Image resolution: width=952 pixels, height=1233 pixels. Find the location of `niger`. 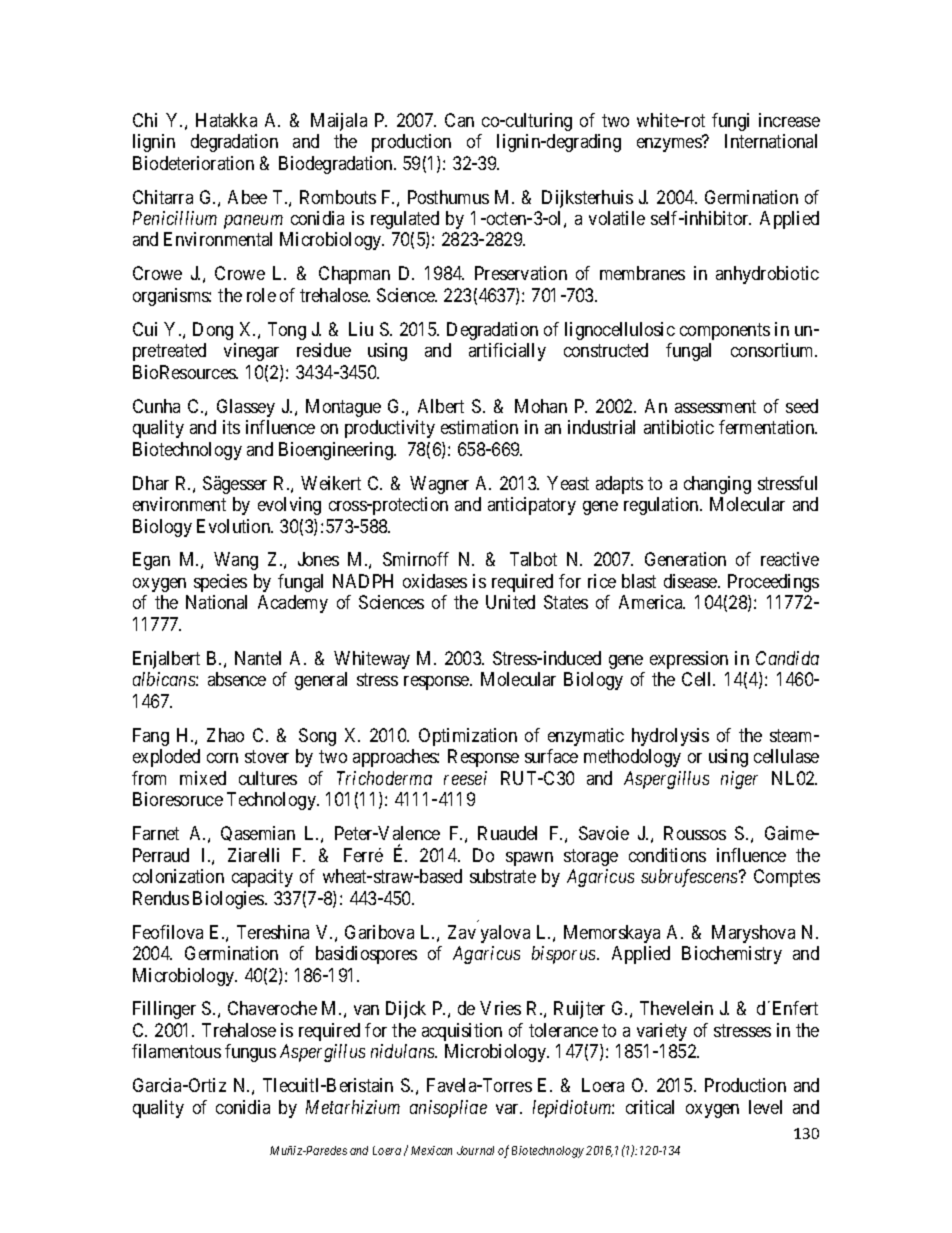

niger is located at coordinates (739, 780).
